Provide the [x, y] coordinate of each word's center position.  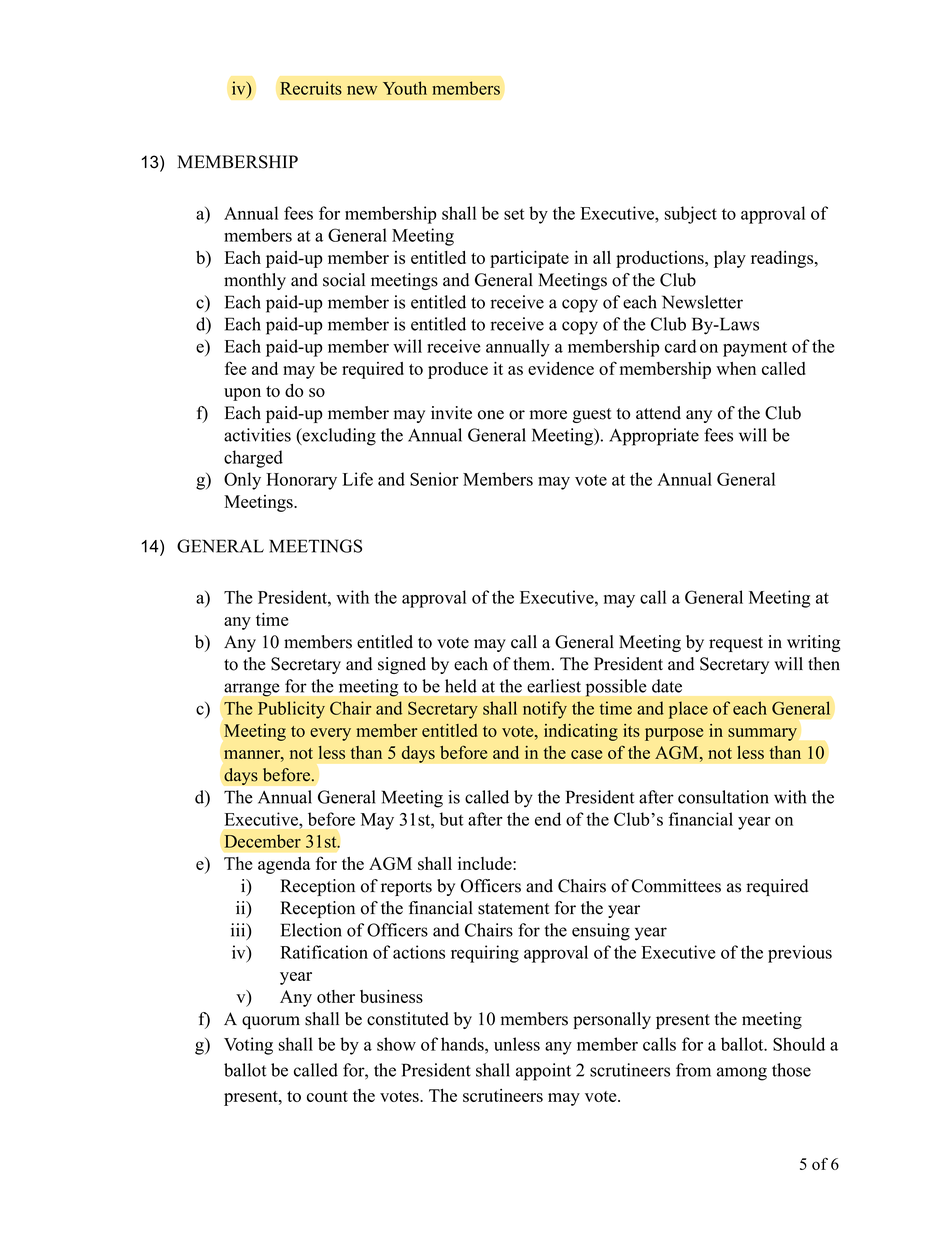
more [548, 415]
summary [762, 734]
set [514, 214]
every [330, 734]
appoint [543, 1072]
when [736, 368]
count [327, 1096]
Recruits [311, 88]
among [742, 1074]
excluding [338, 437]
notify [545, 710]
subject [691, 215]
